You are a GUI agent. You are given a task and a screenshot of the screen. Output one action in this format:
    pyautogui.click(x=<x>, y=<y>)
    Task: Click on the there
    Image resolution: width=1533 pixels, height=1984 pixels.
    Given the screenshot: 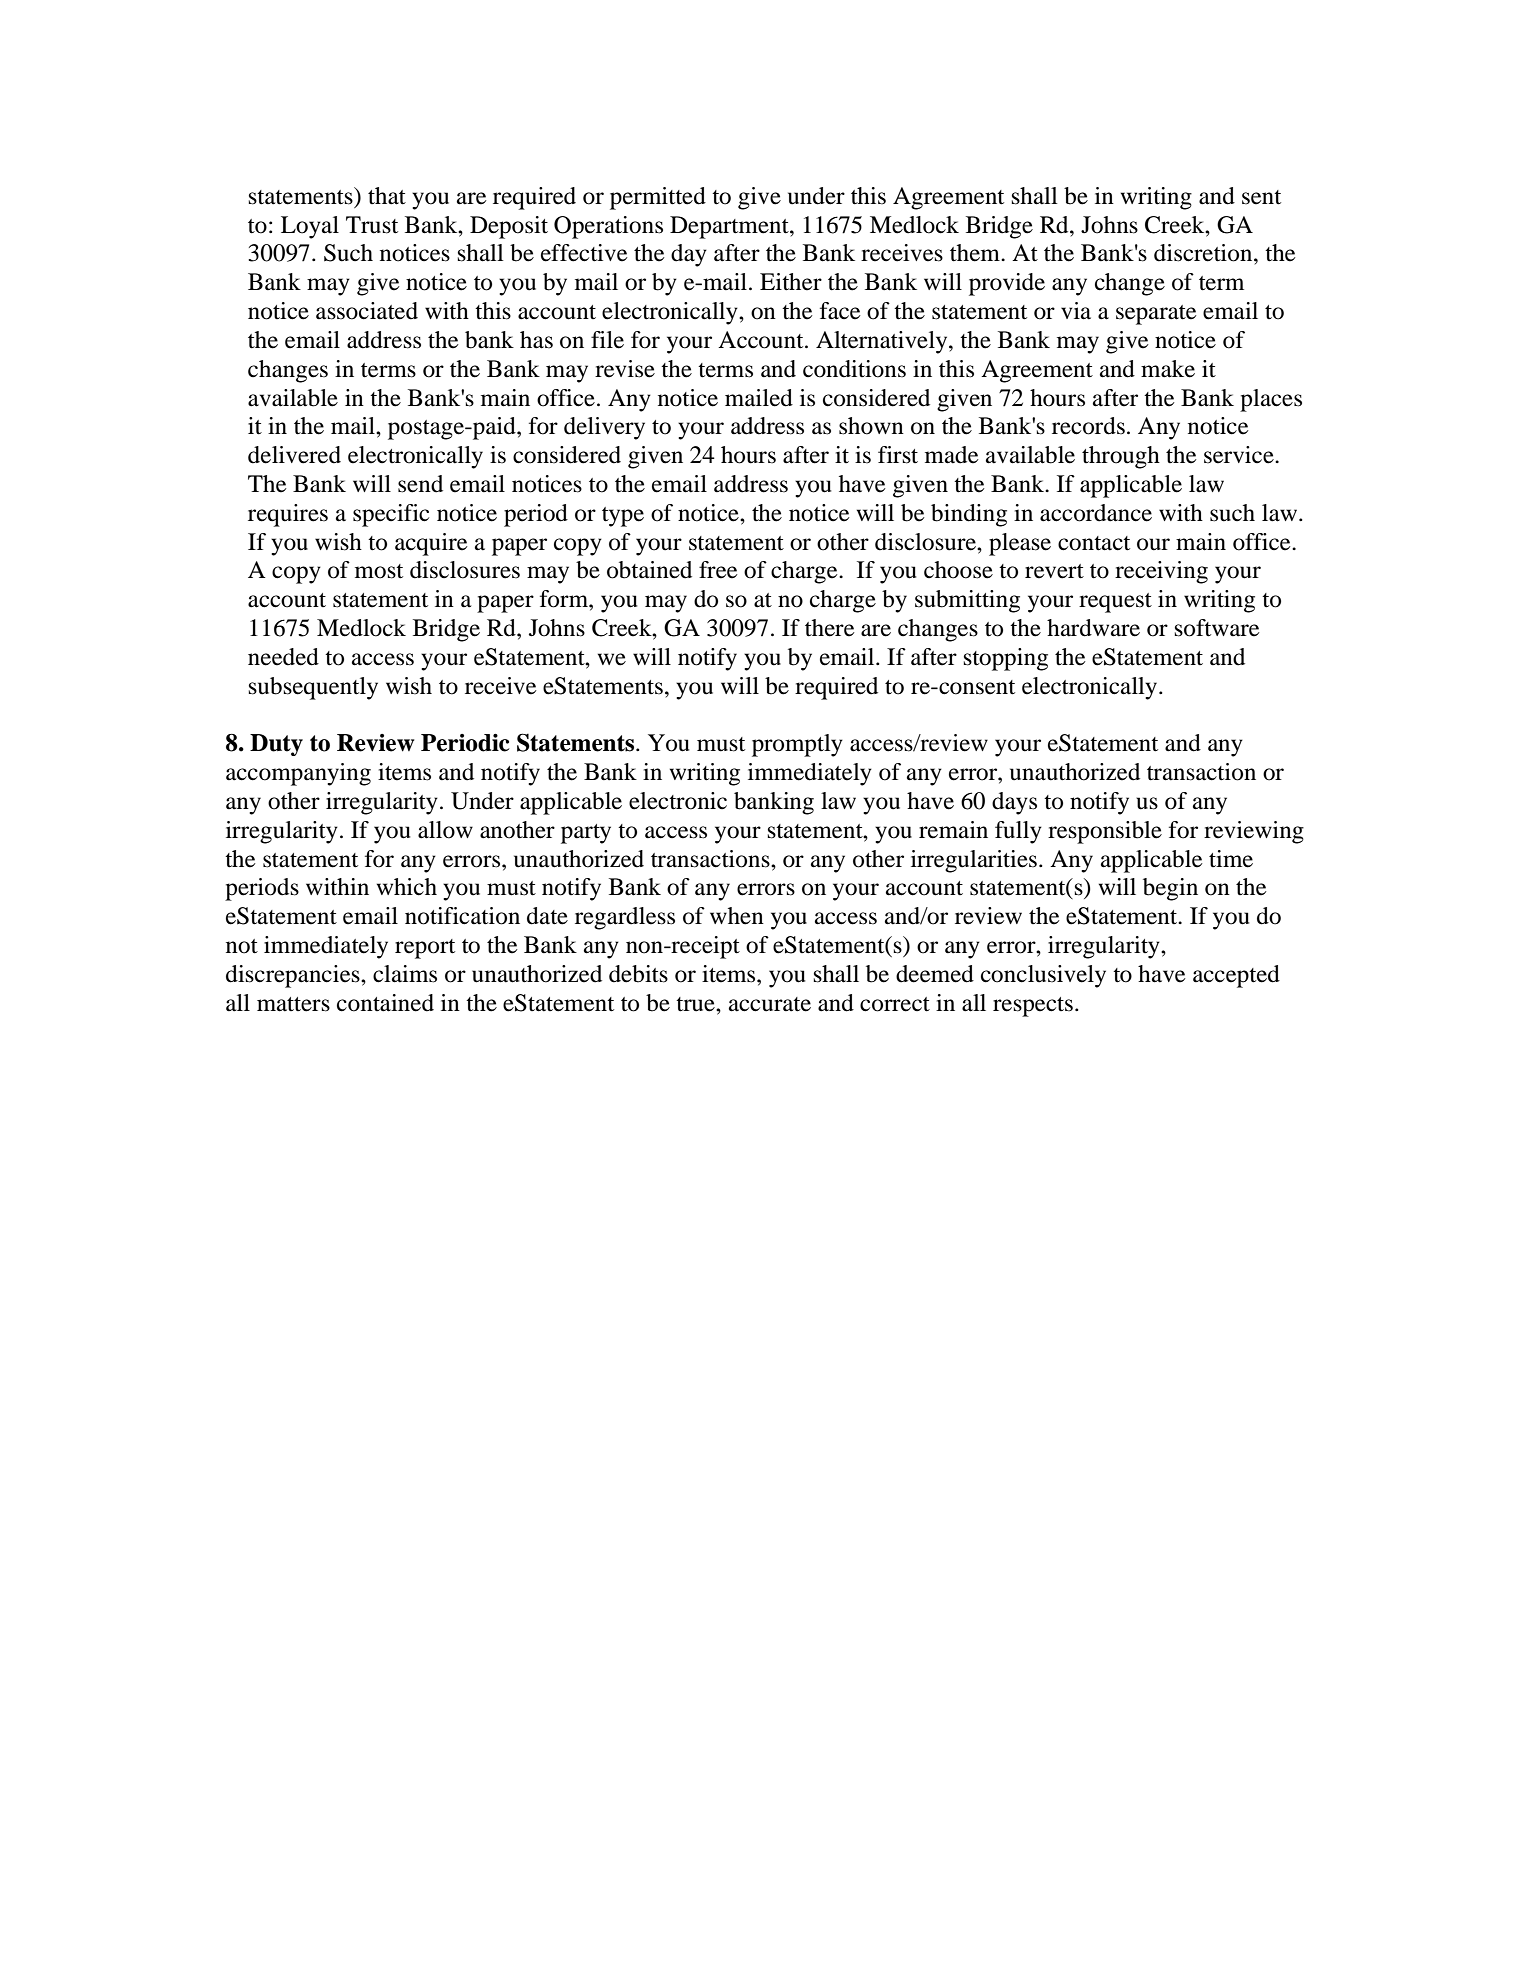 What is the action you would take?
    pyautogui.click(x=829, y=628)
